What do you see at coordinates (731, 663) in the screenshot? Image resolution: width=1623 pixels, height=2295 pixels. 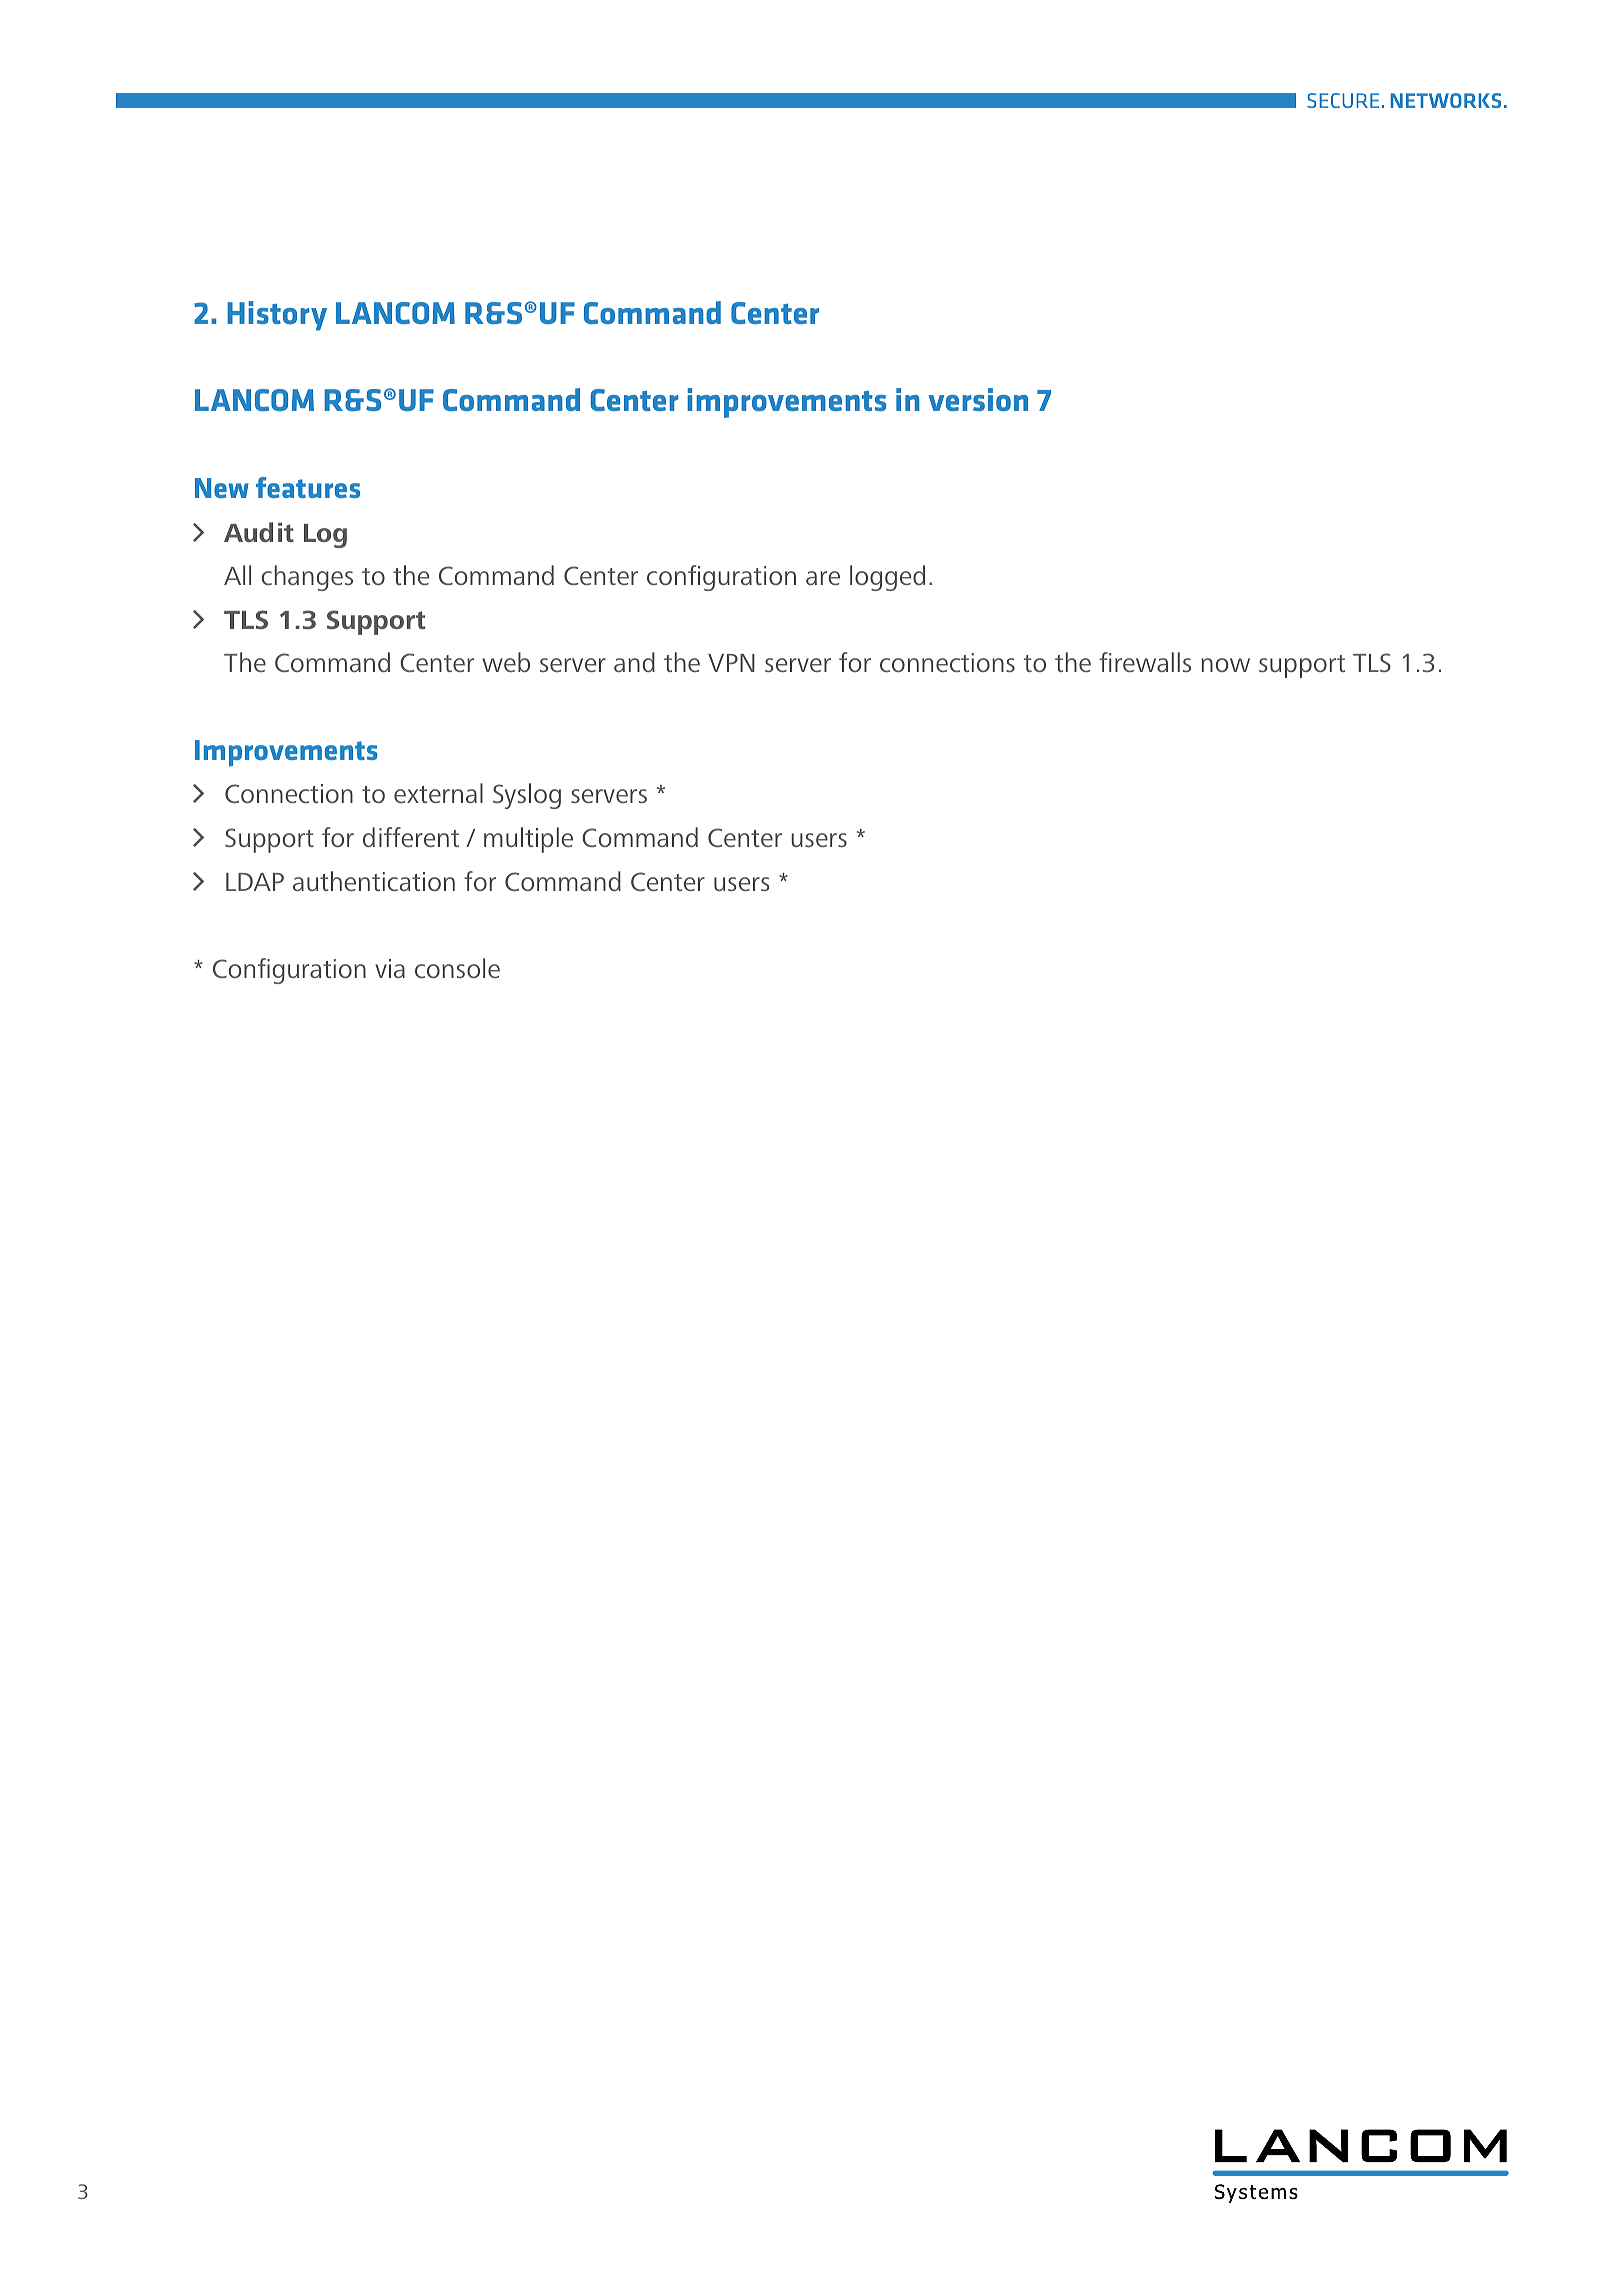 I see `VPN` at bounding box center [731, 663].
